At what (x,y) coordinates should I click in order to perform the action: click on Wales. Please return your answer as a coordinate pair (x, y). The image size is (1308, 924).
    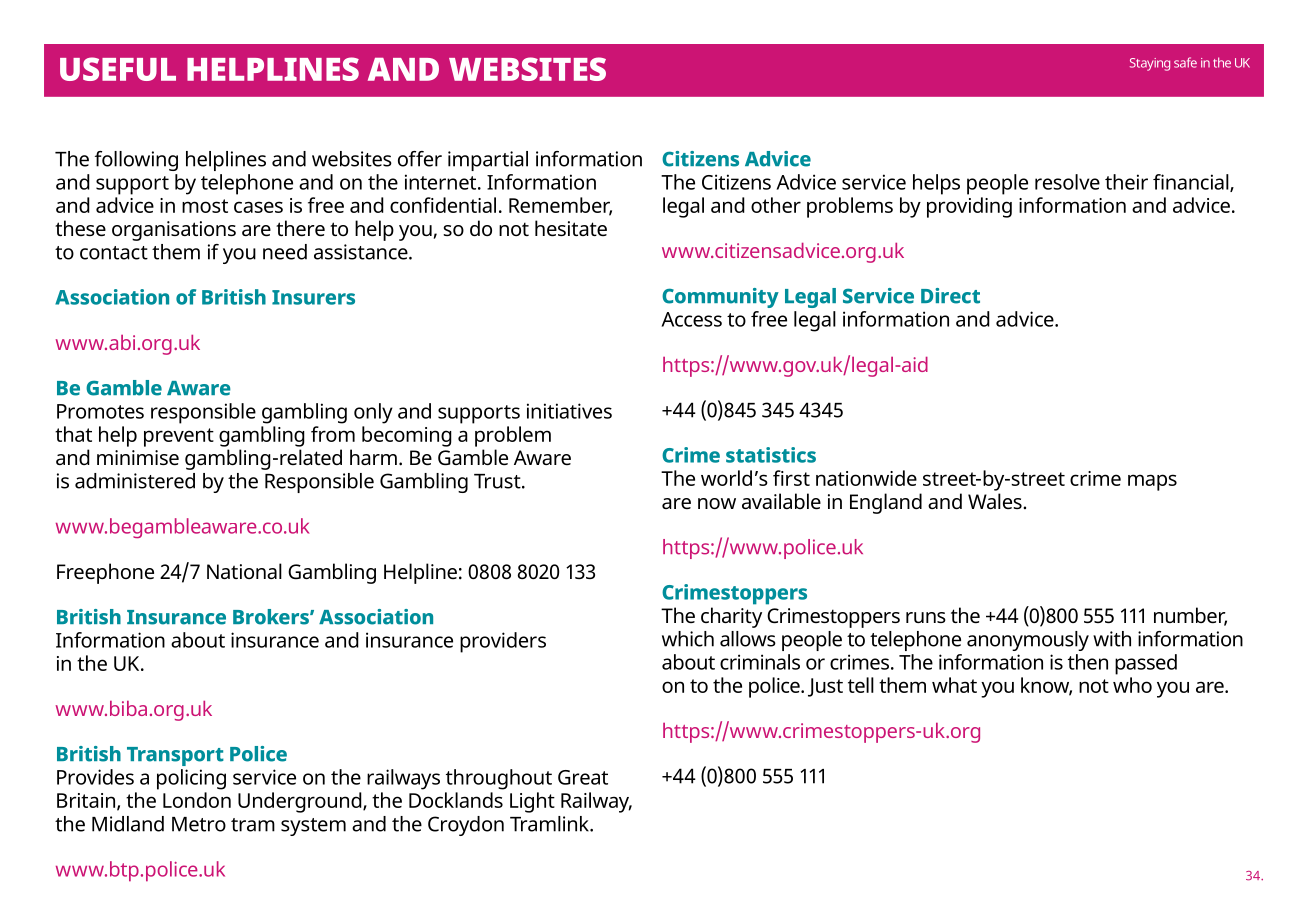
    Looking at the image, I should click on (996, 501).
